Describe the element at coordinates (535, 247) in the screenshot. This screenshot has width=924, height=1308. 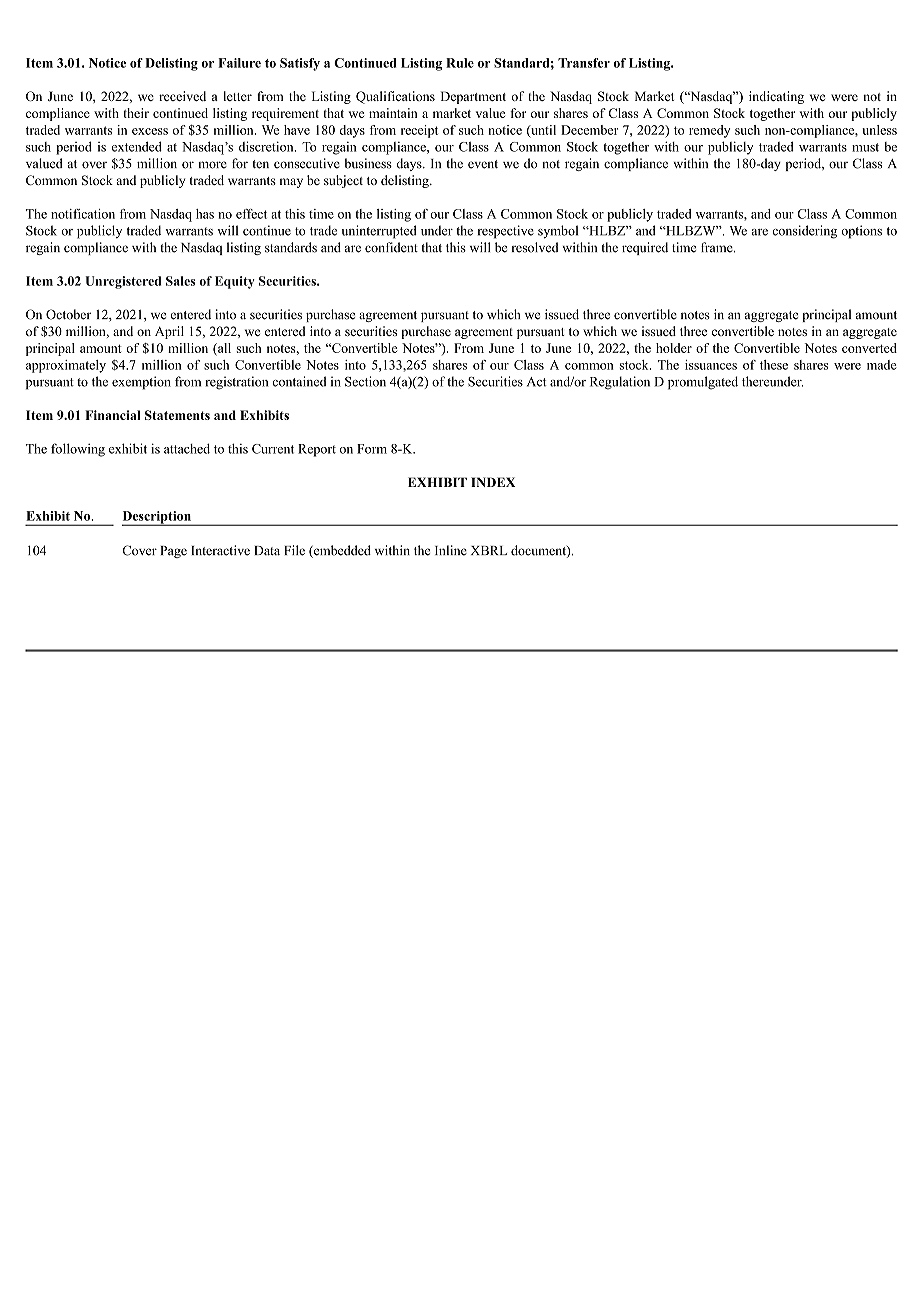
I see `resolved` at that location.
